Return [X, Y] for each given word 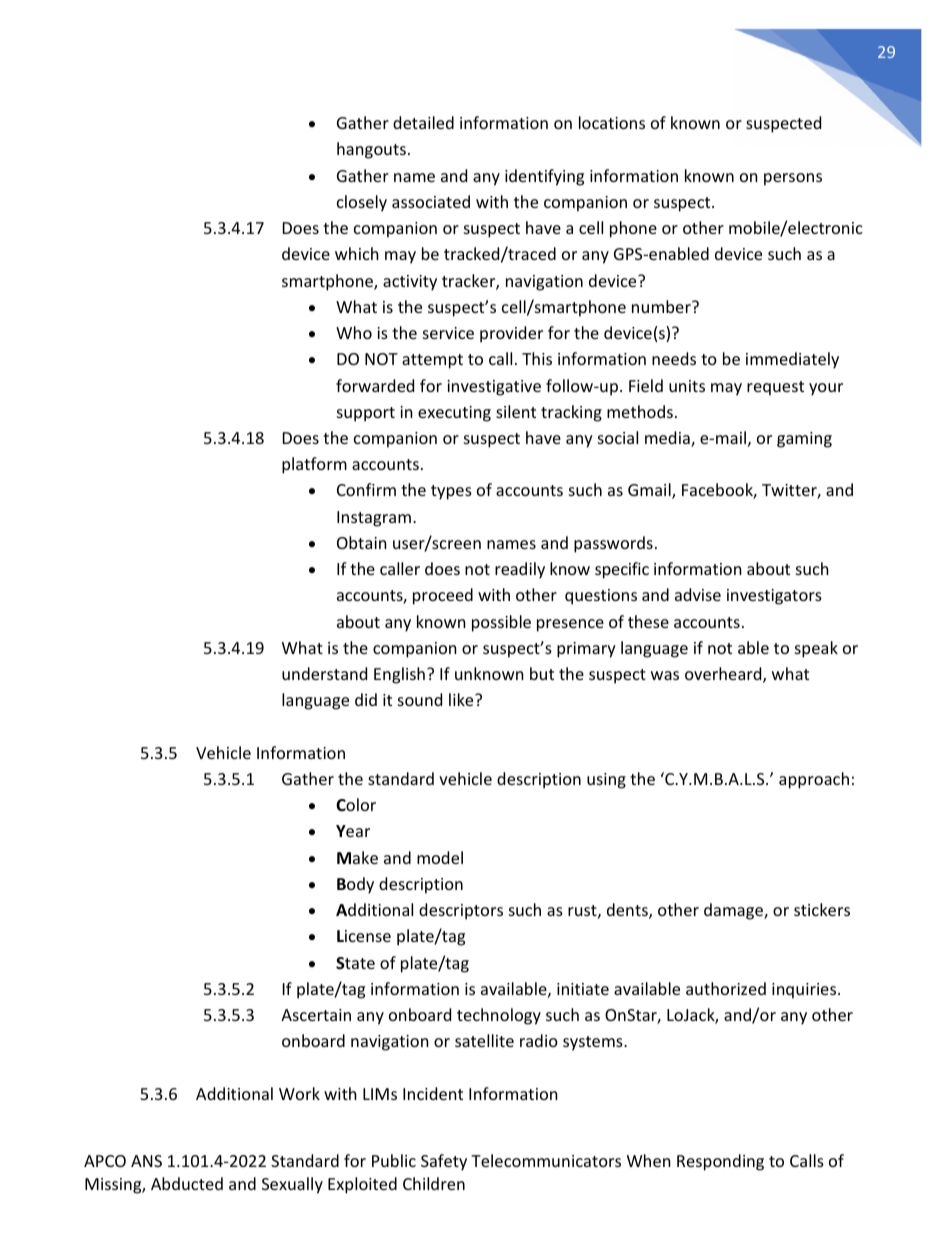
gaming [804, 440]
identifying [544, 177]
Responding [720, 1162]
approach [814, 780]
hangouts [371, 150]
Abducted [187, 1183]
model [440, 857]
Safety [444, 1162]
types [451, 492]
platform [314, 465]
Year [353, 831]
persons [793, 179]
